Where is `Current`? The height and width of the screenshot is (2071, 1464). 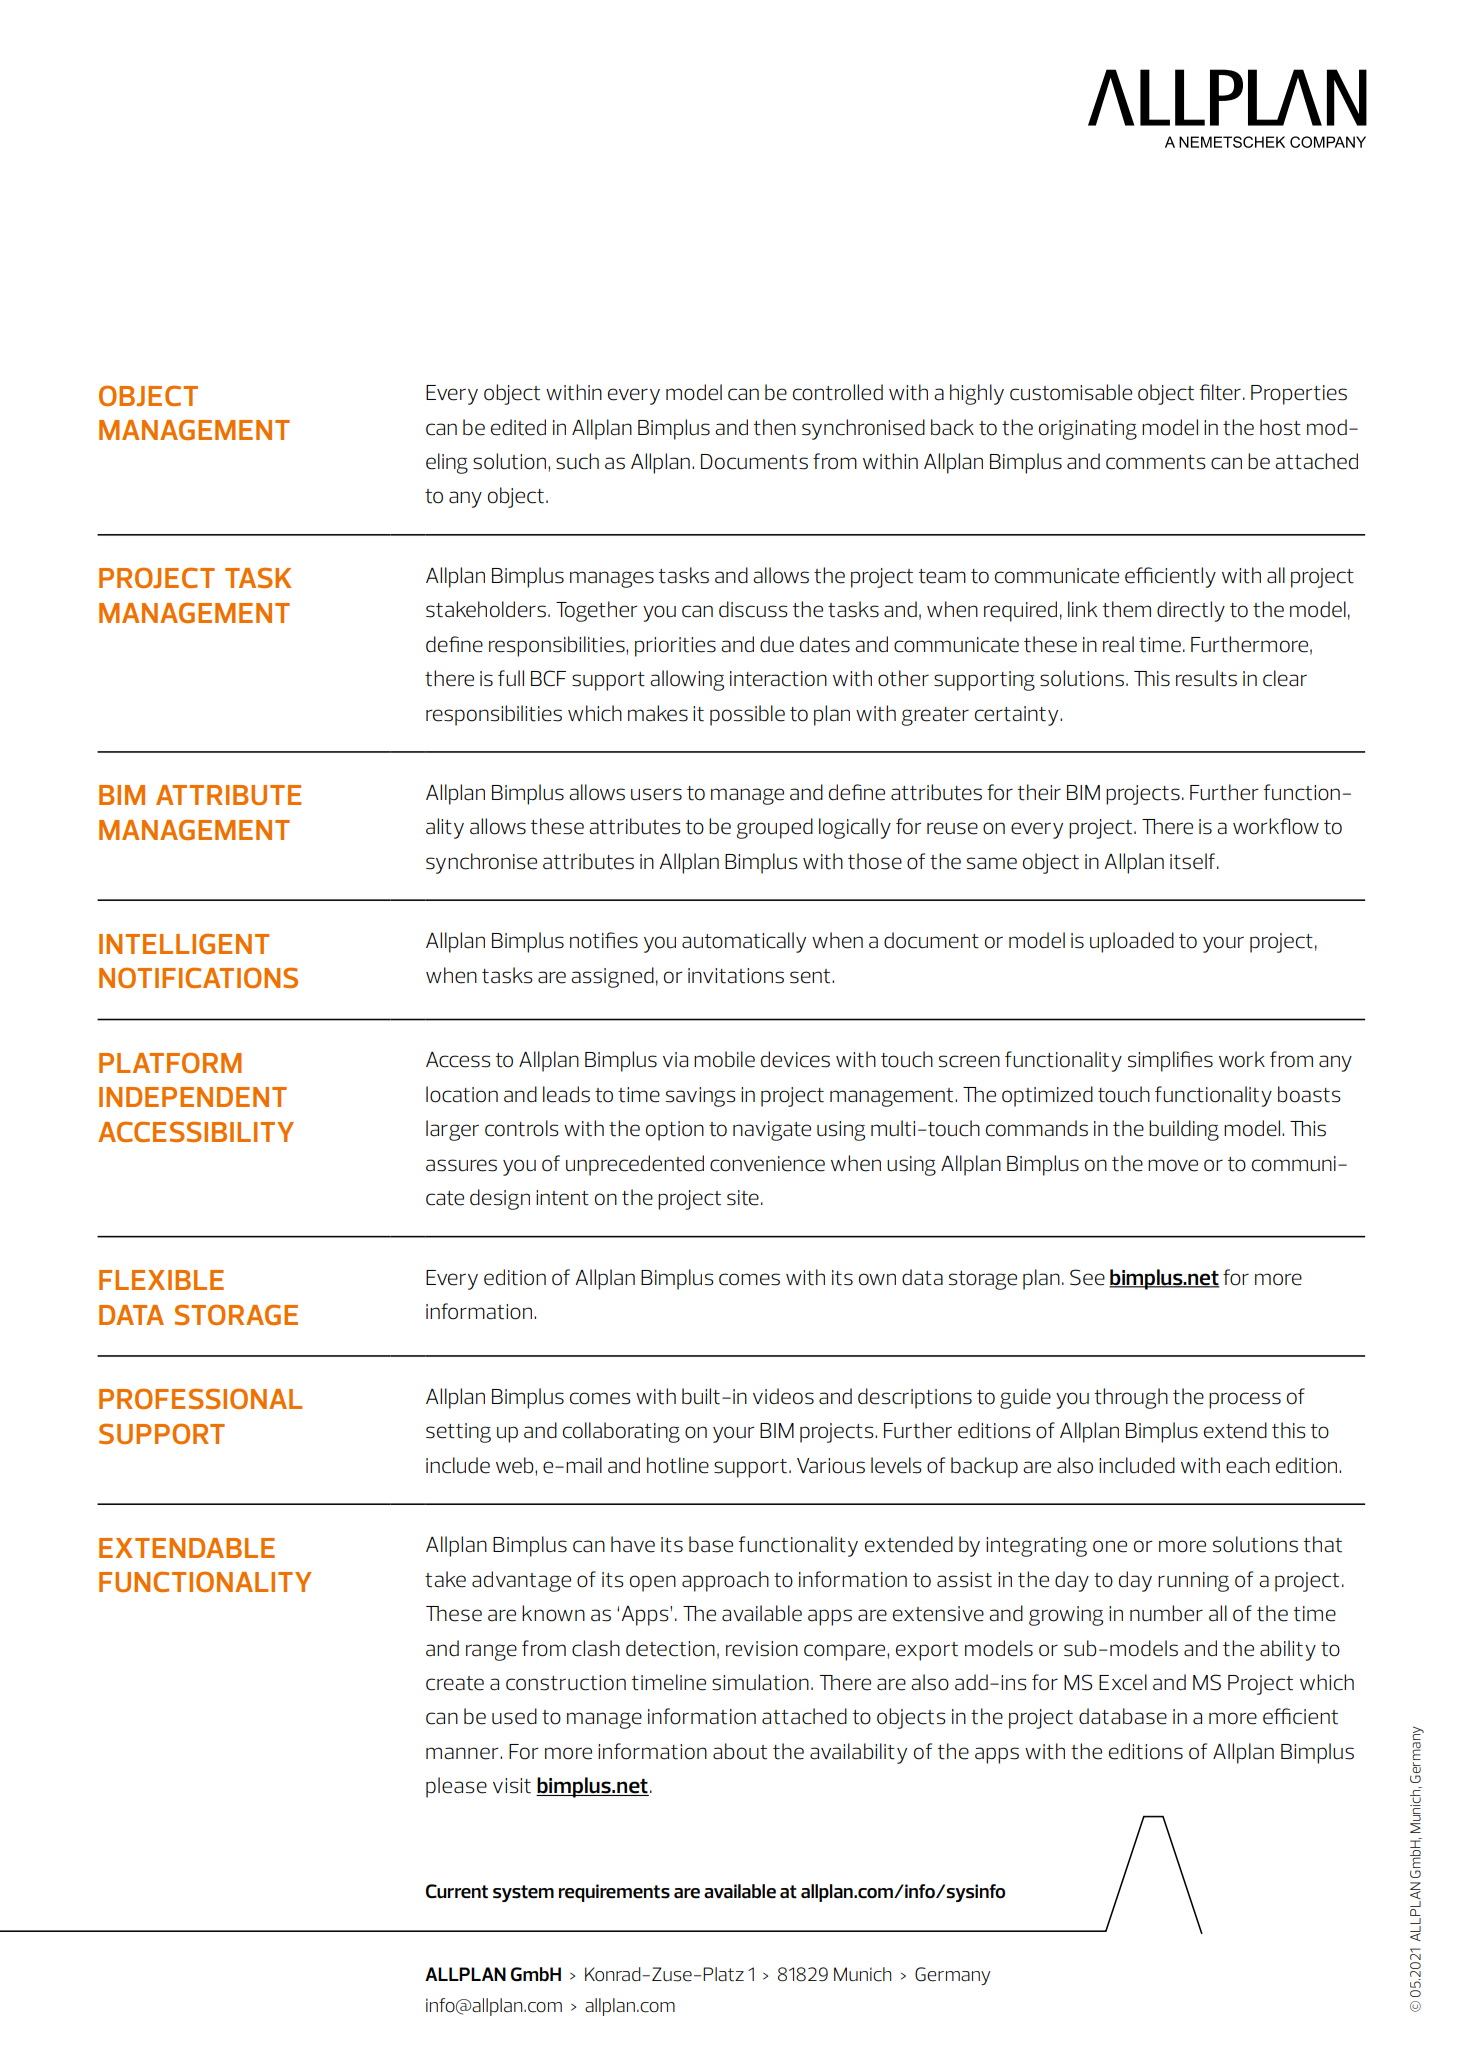
Current is located at coordinates (457, 1891).
